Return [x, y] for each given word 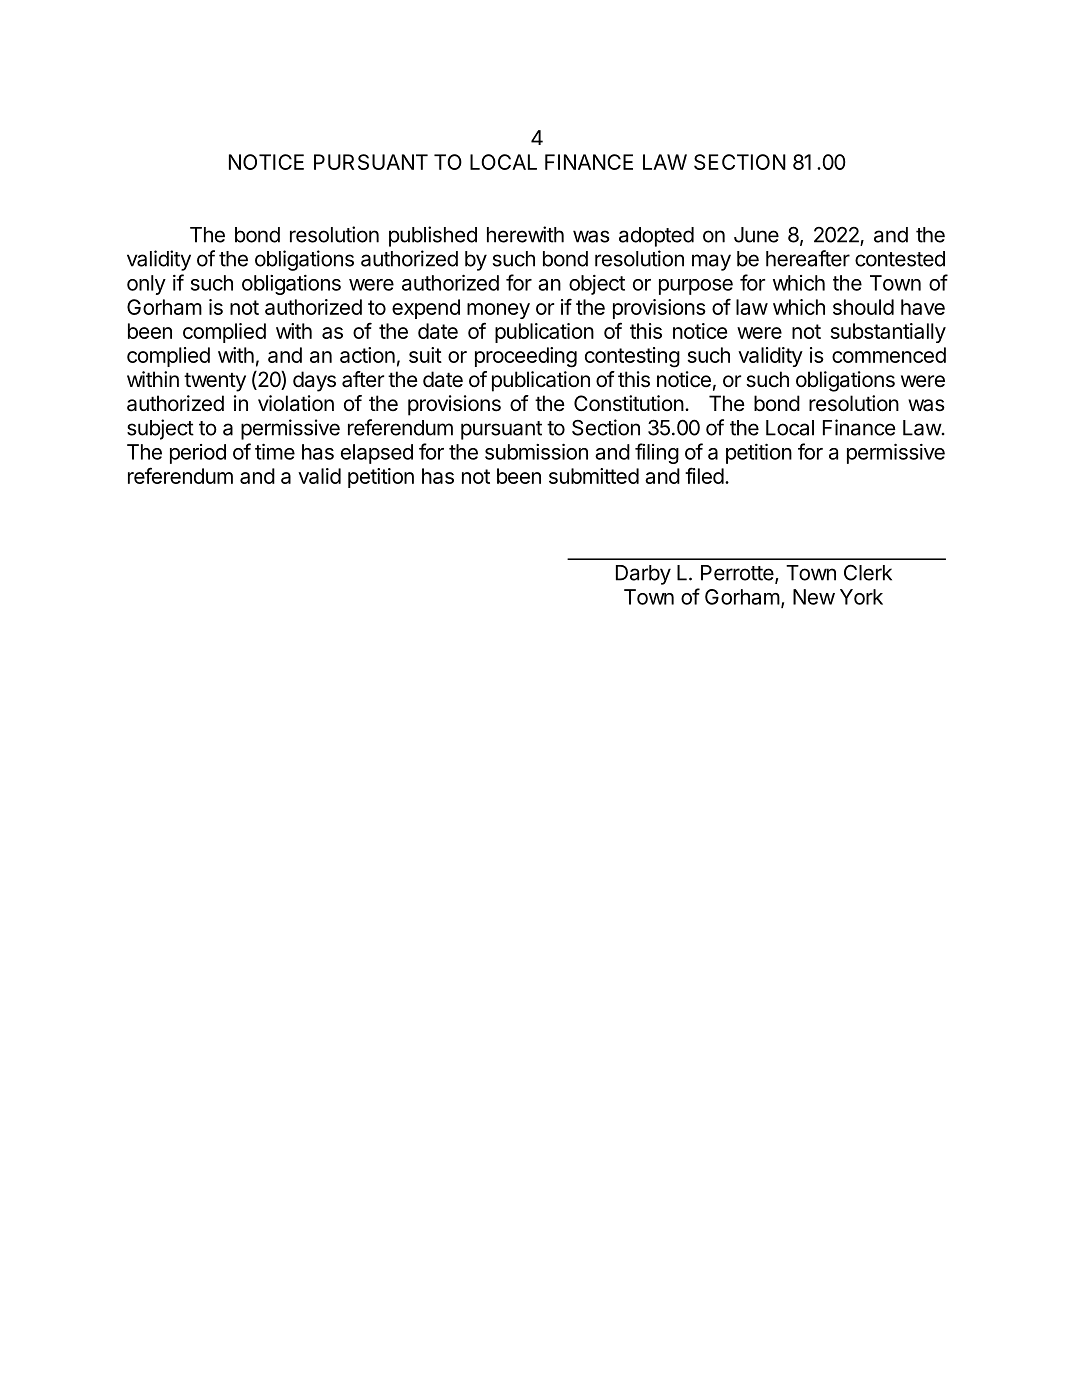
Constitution [629, 403]
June [756, 235]
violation [296, 403]
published [433, 236]
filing [657, 453]
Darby [643, 575]
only [146, 285]
